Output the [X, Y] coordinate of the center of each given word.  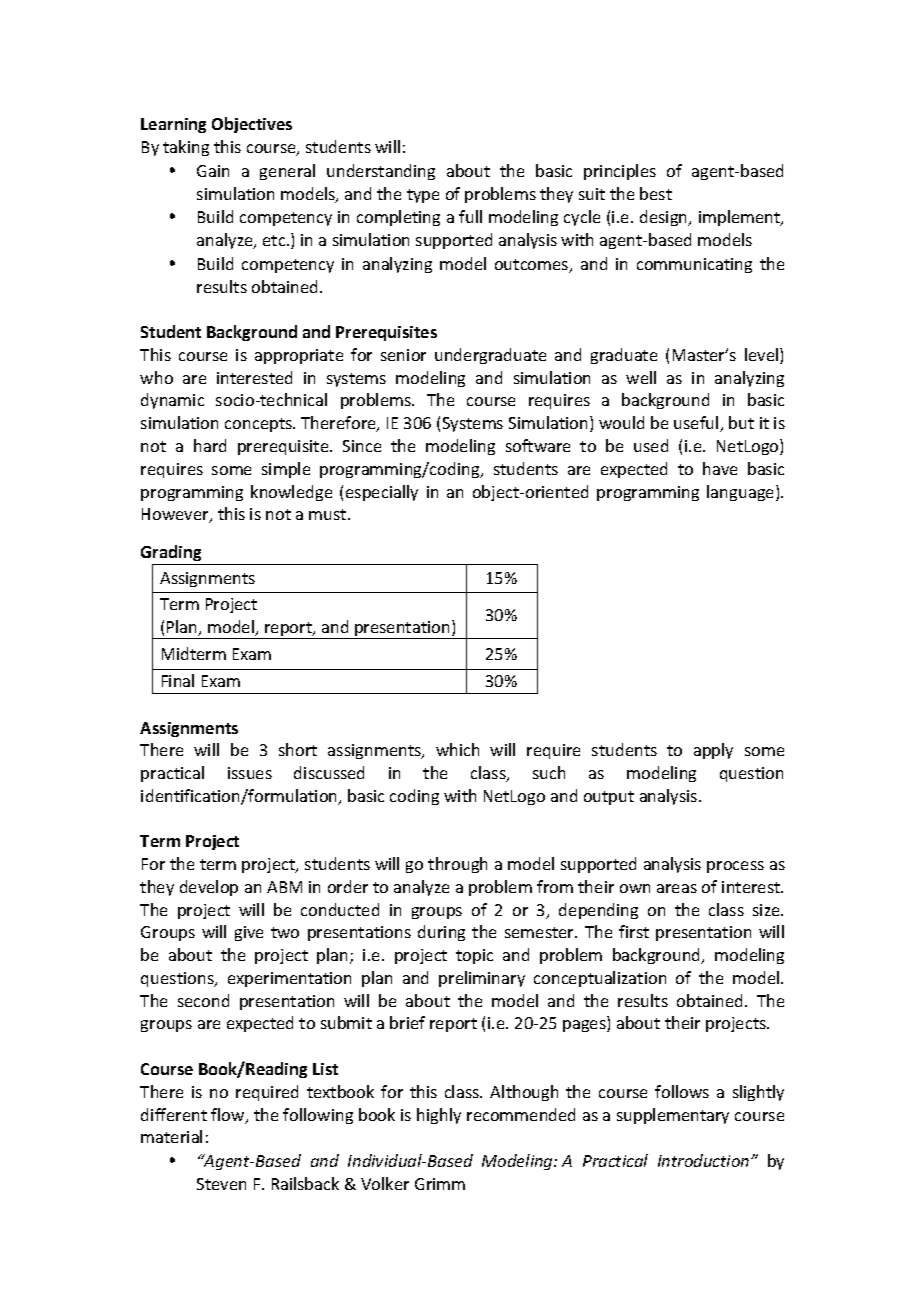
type [423, 196]
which [457, 749]
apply [713, 751]
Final [178, 680]
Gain [213, 171]
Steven [221, 1184]
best [656, 193]
